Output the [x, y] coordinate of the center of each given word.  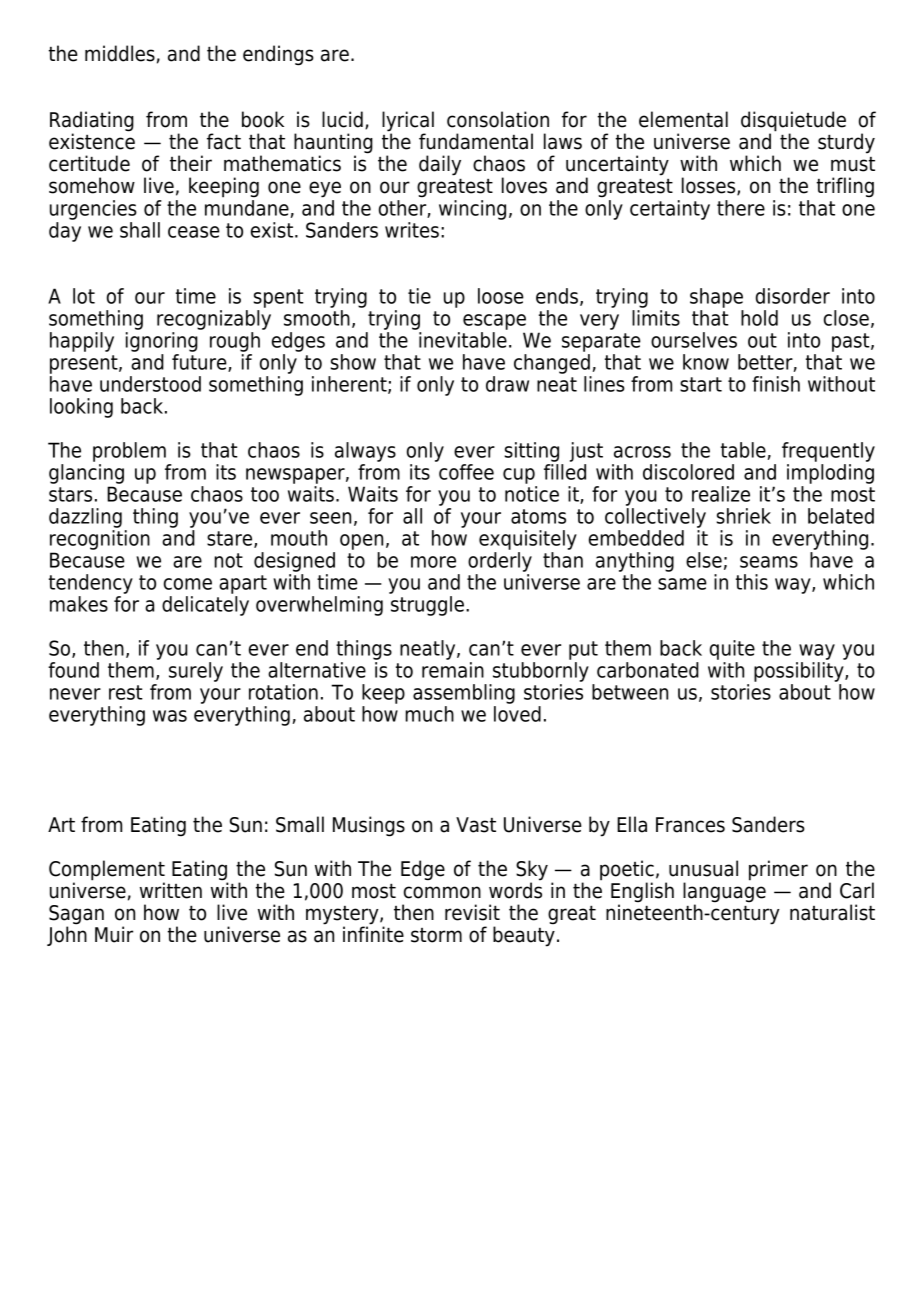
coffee [465, 470]
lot [84, 296]
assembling [464, 694]
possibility [800, 672]
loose [501, 296]
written [171, 890]
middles [120, 53]
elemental [683, 119]
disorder [793, 296]
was [170, 716]
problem [129, 452]
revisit [472, 912]
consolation [498, 119]
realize [721, 494]
